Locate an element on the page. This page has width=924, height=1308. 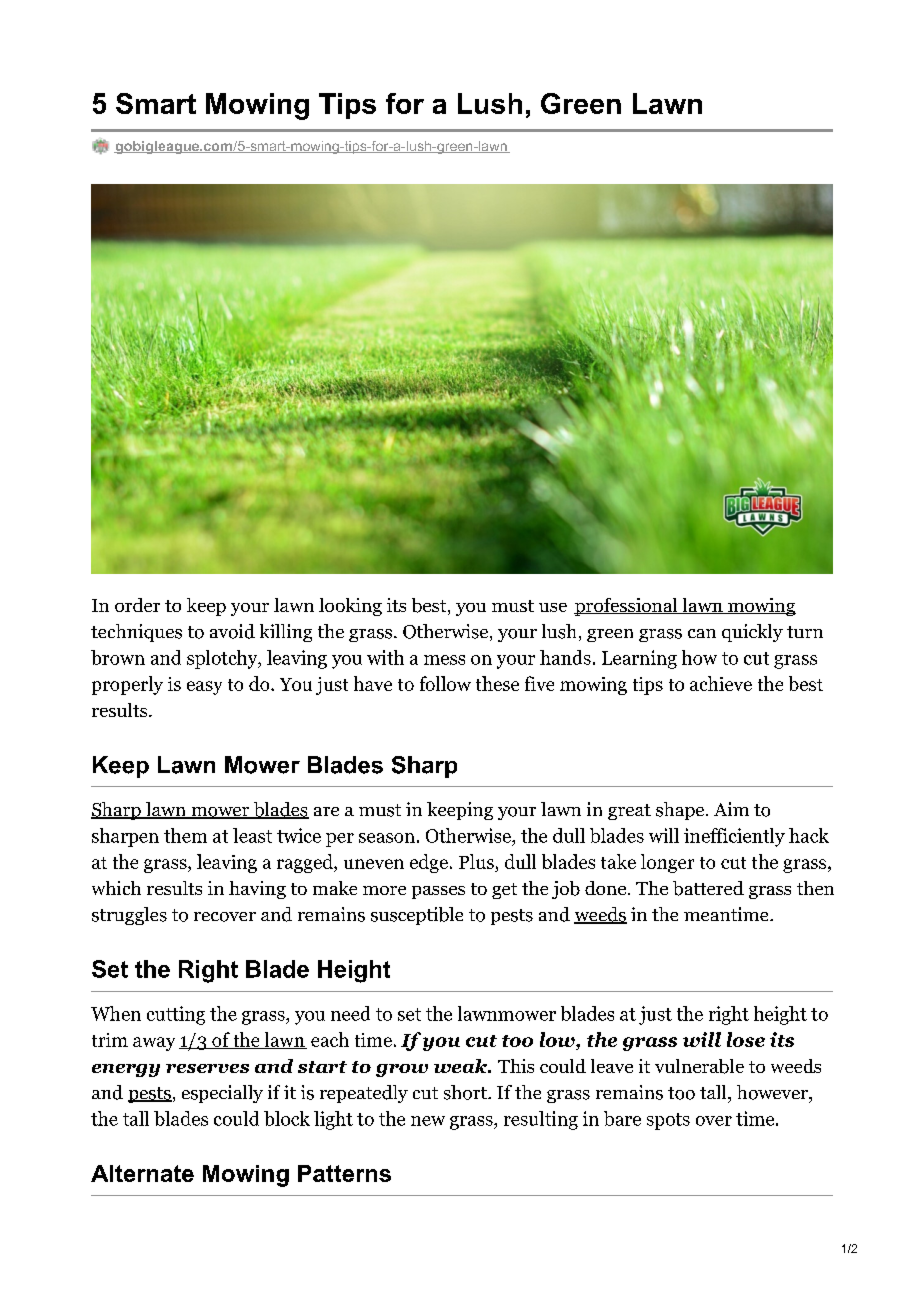
passes is located at coordinates (438, 892).
